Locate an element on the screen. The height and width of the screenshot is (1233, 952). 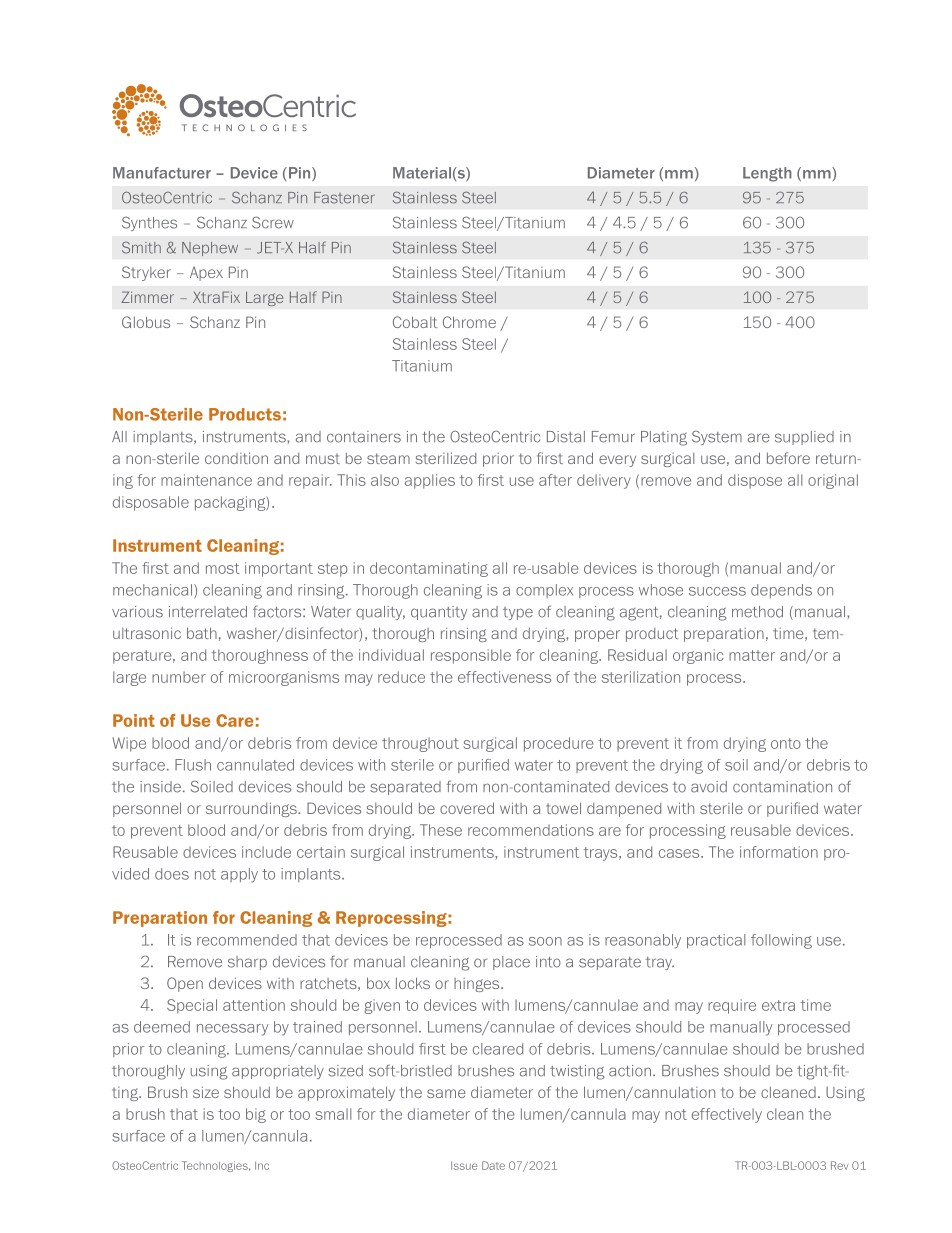
maintenance is located at coordinates (206, 480).
